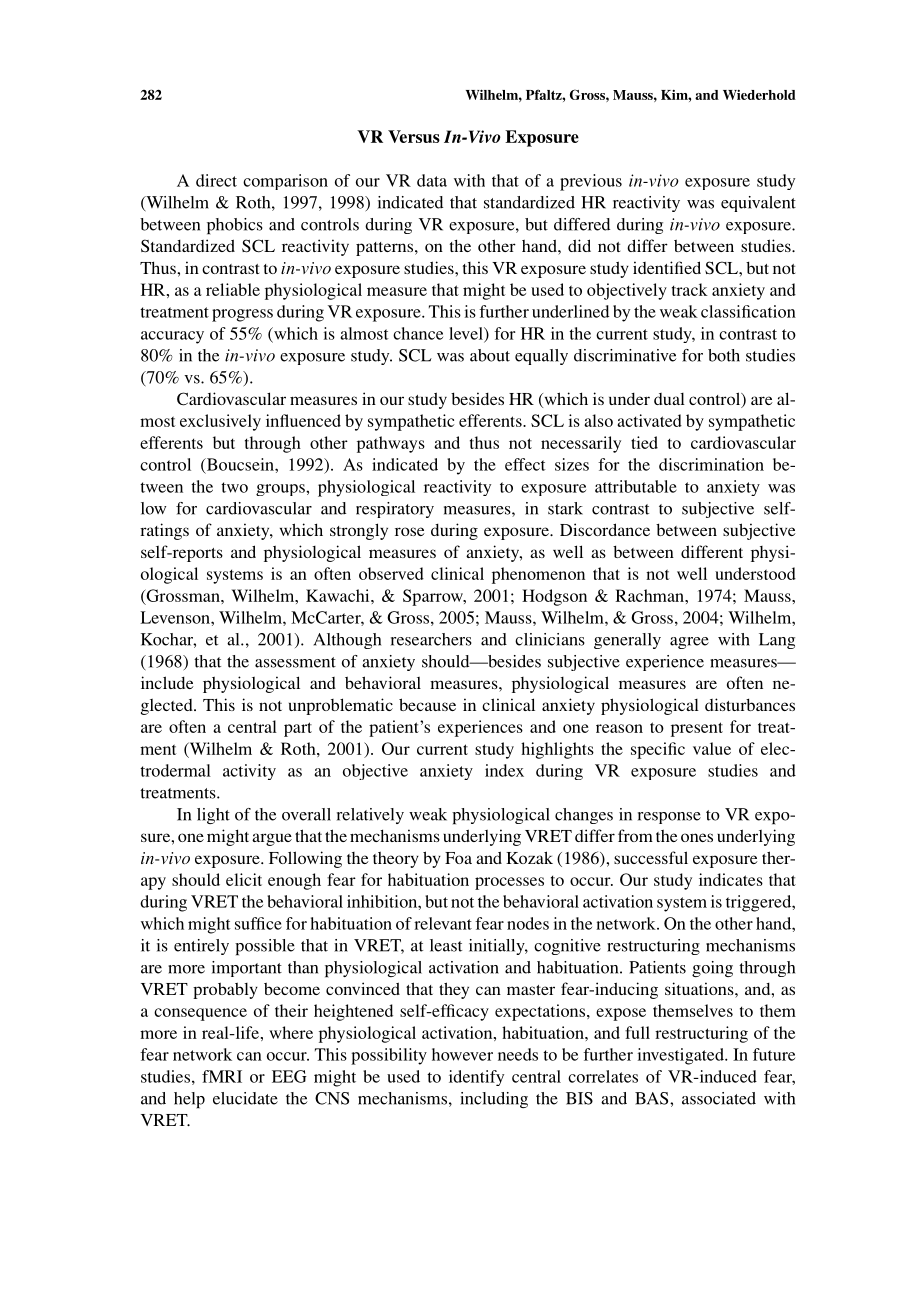 This screenshot has width=905, height=1316. Describe the element at coordinates (245, 1098) in the screenshot. I see `elucidate` at that location.
